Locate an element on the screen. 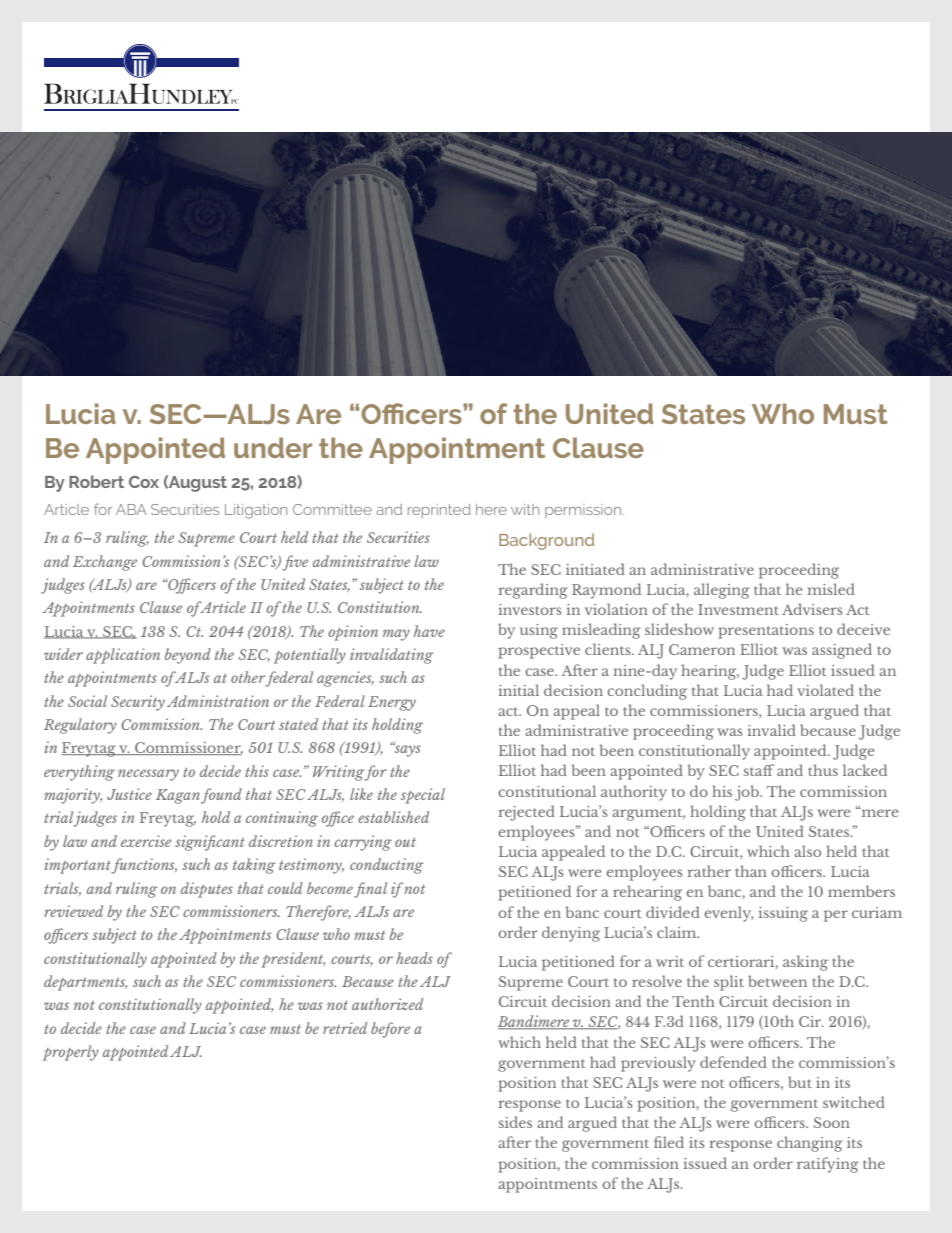 This screenshot has height=1233, width=952. reprinted is located at coordinates (439, 511).
